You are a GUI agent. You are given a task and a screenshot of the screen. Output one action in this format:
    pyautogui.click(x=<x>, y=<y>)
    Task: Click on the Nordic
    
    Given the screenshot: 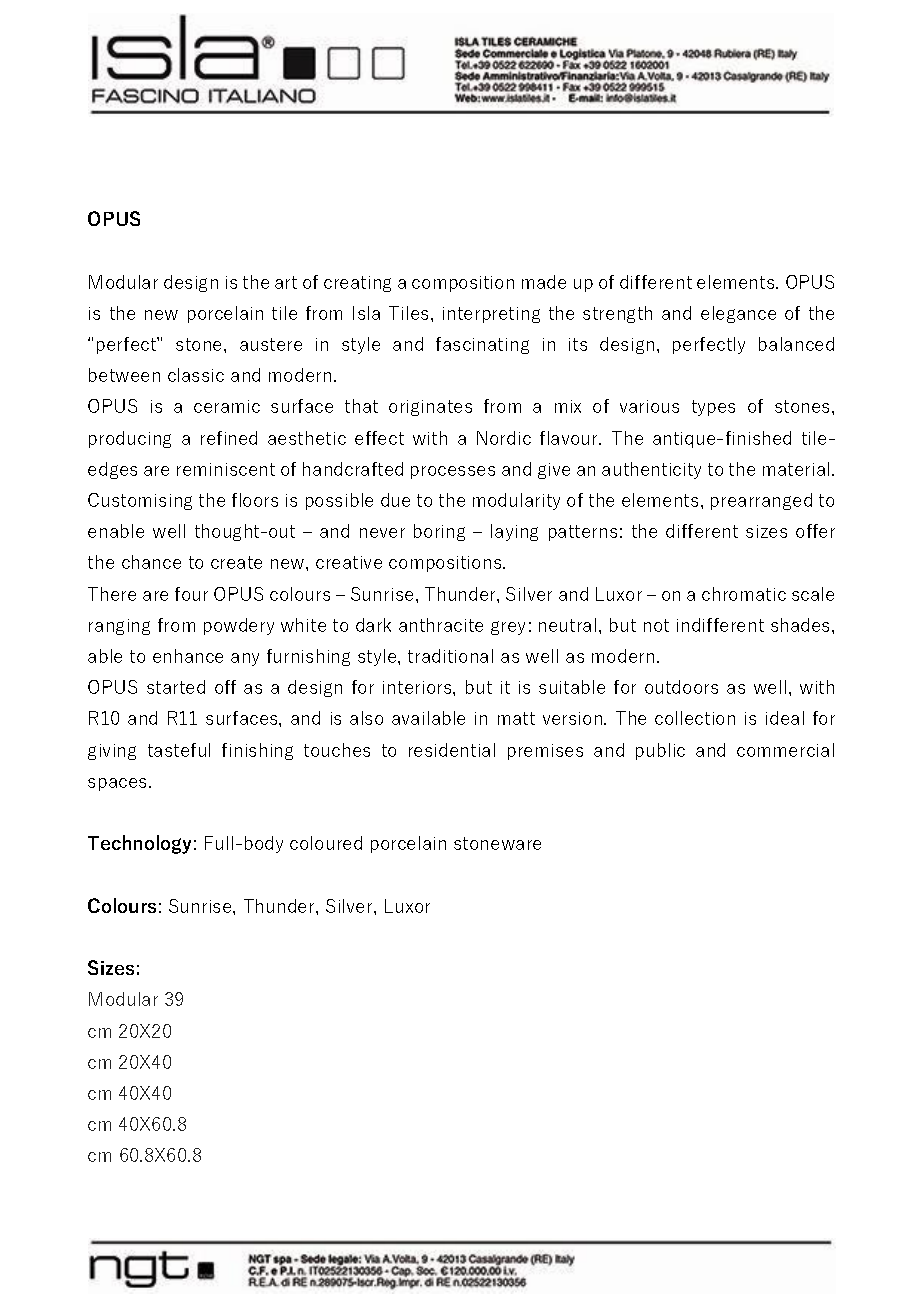 What is the action you would take?
    pyautogui.click(x=504, y=438)
